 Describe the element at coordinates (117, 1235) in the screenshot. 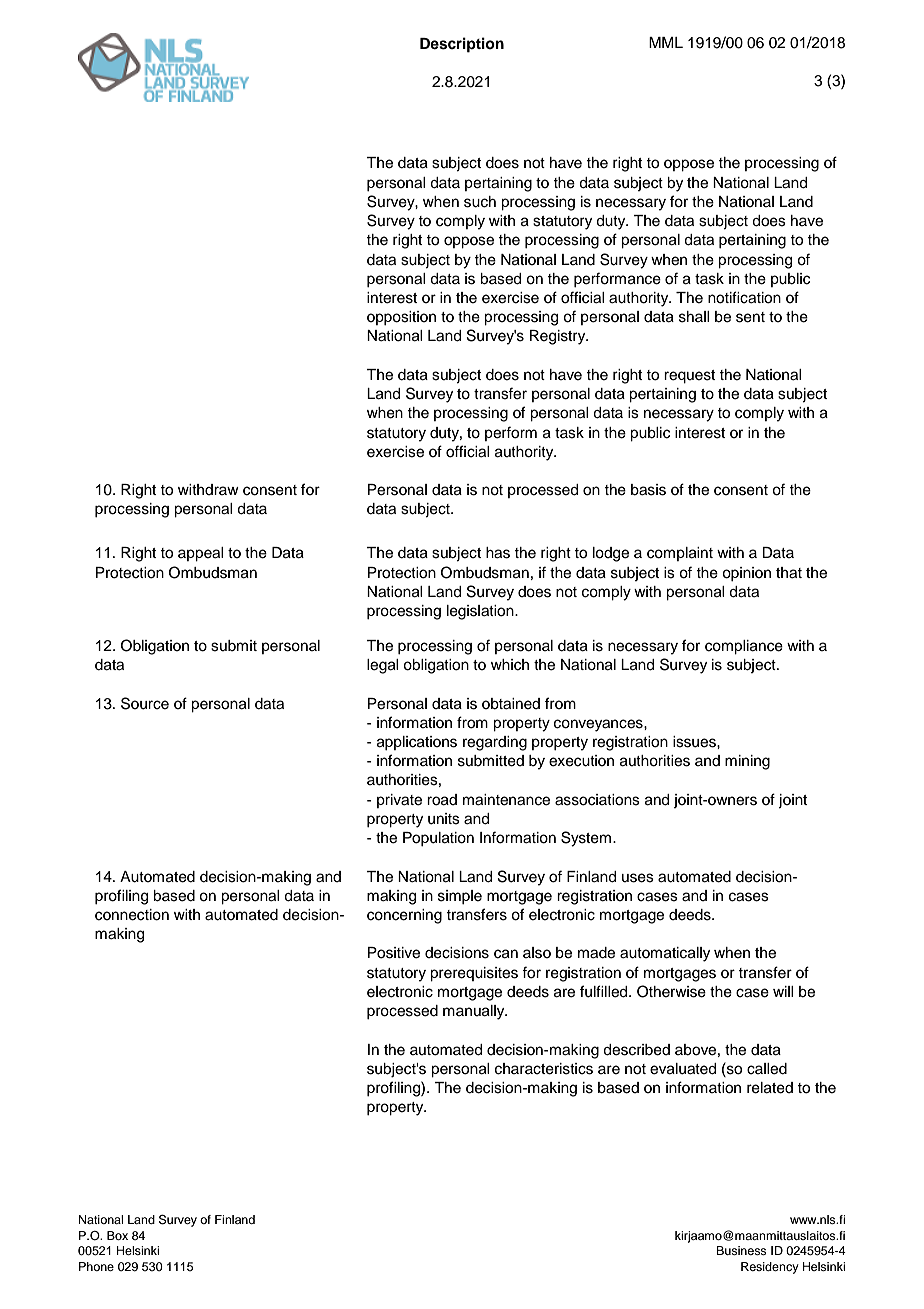

I see `Box` at that location.
